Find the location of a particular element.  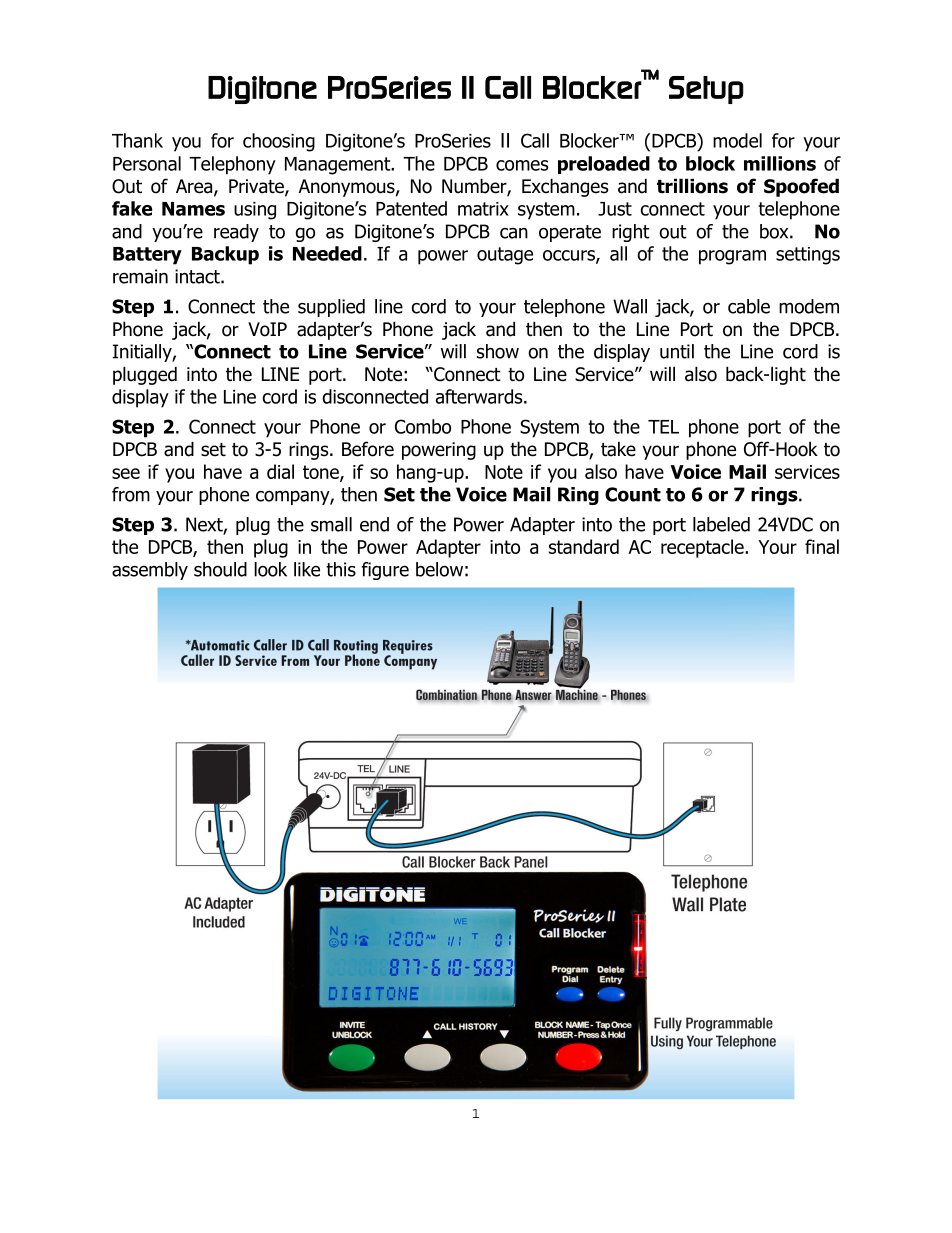

show is located at coordinates (498, 351).
